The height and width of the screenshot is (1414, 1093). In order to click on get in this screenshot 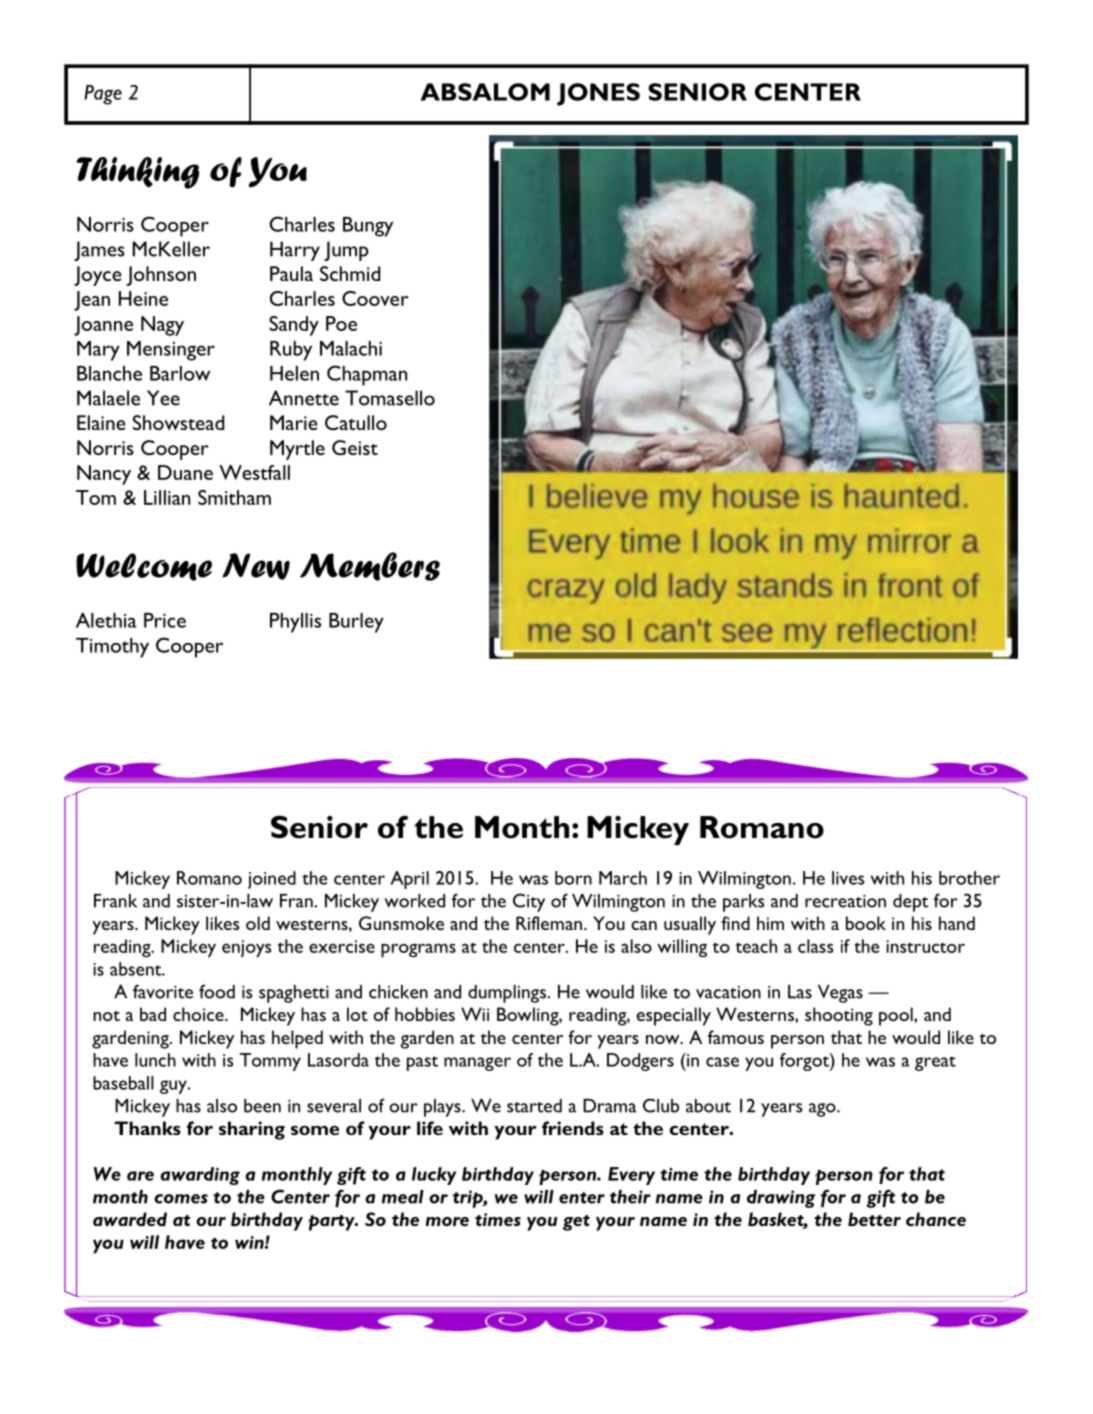, I will do `click(576, 1223)`.
